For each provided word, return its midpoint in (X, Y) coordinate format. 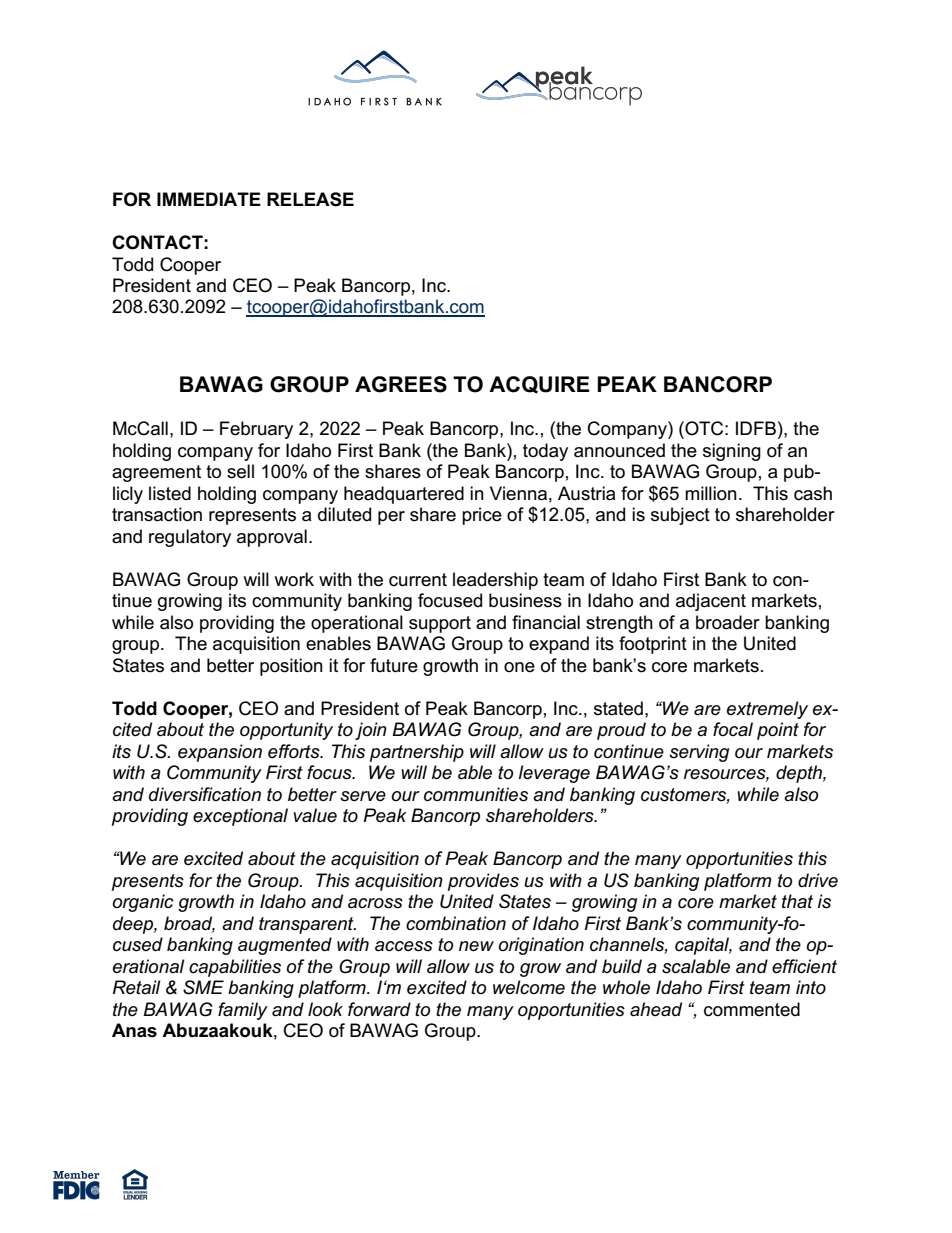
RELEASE (310, 199)
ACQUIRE (539, 385)
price (482, 516)
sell (240, 471)
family (243, 1011)
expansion (220, 753)
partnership (417, 753)
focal (733, 729)
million (711, 493)
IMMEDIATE (209, 199)
